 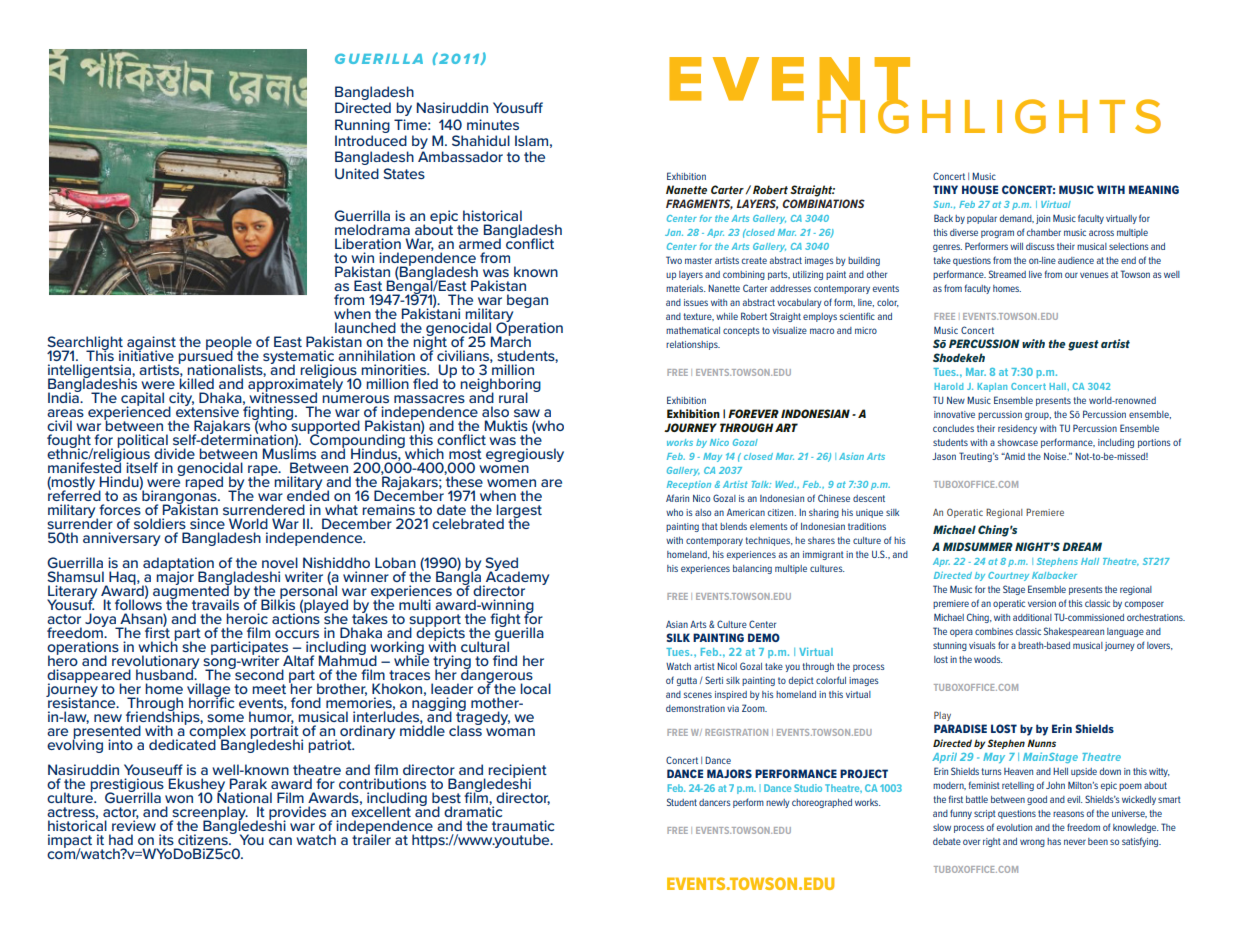 I want to click on divide, so click(x=174, y=453).
